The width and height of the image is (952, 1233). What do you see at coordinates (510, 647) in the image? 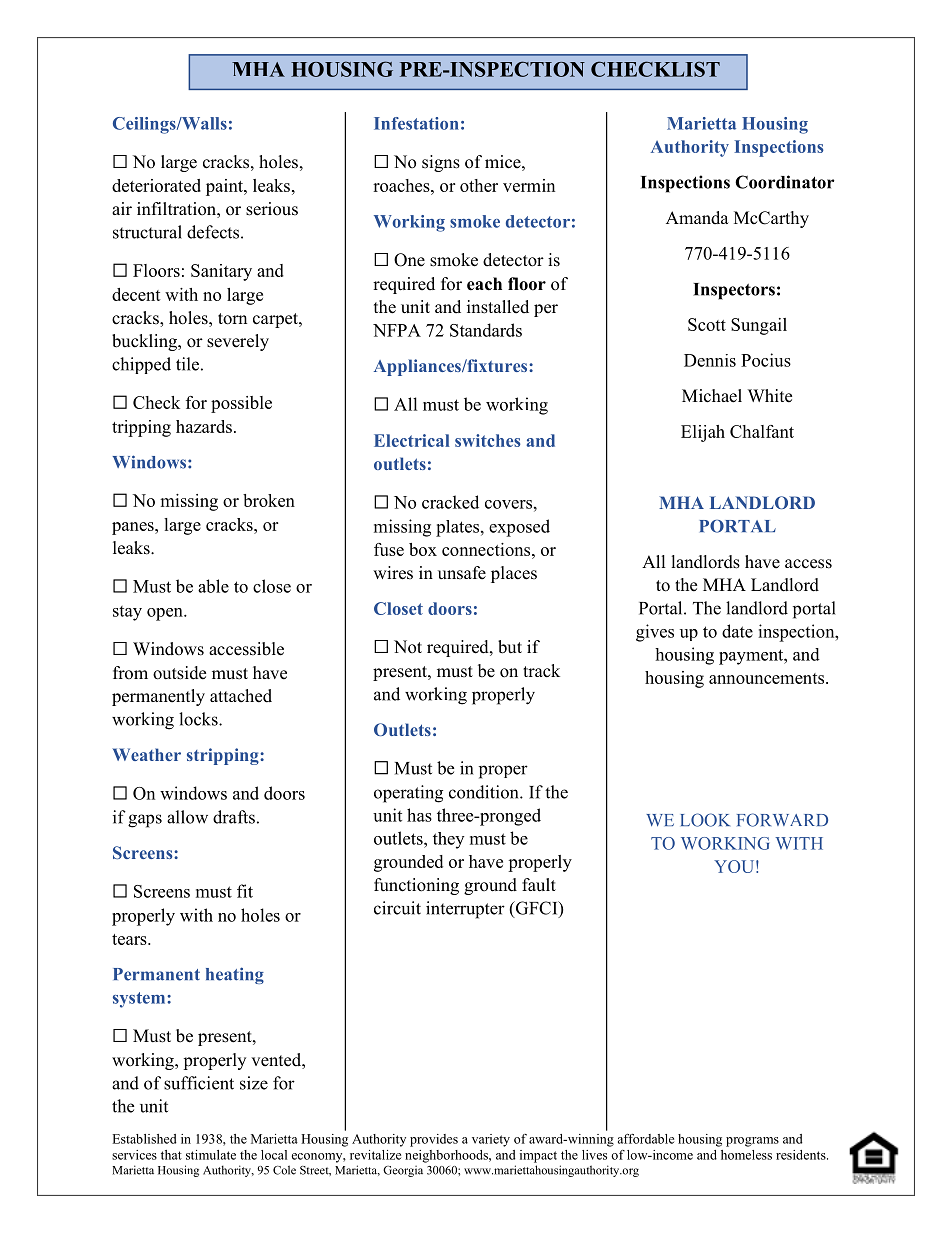
I see `but` at bounding box center [510, 647].
